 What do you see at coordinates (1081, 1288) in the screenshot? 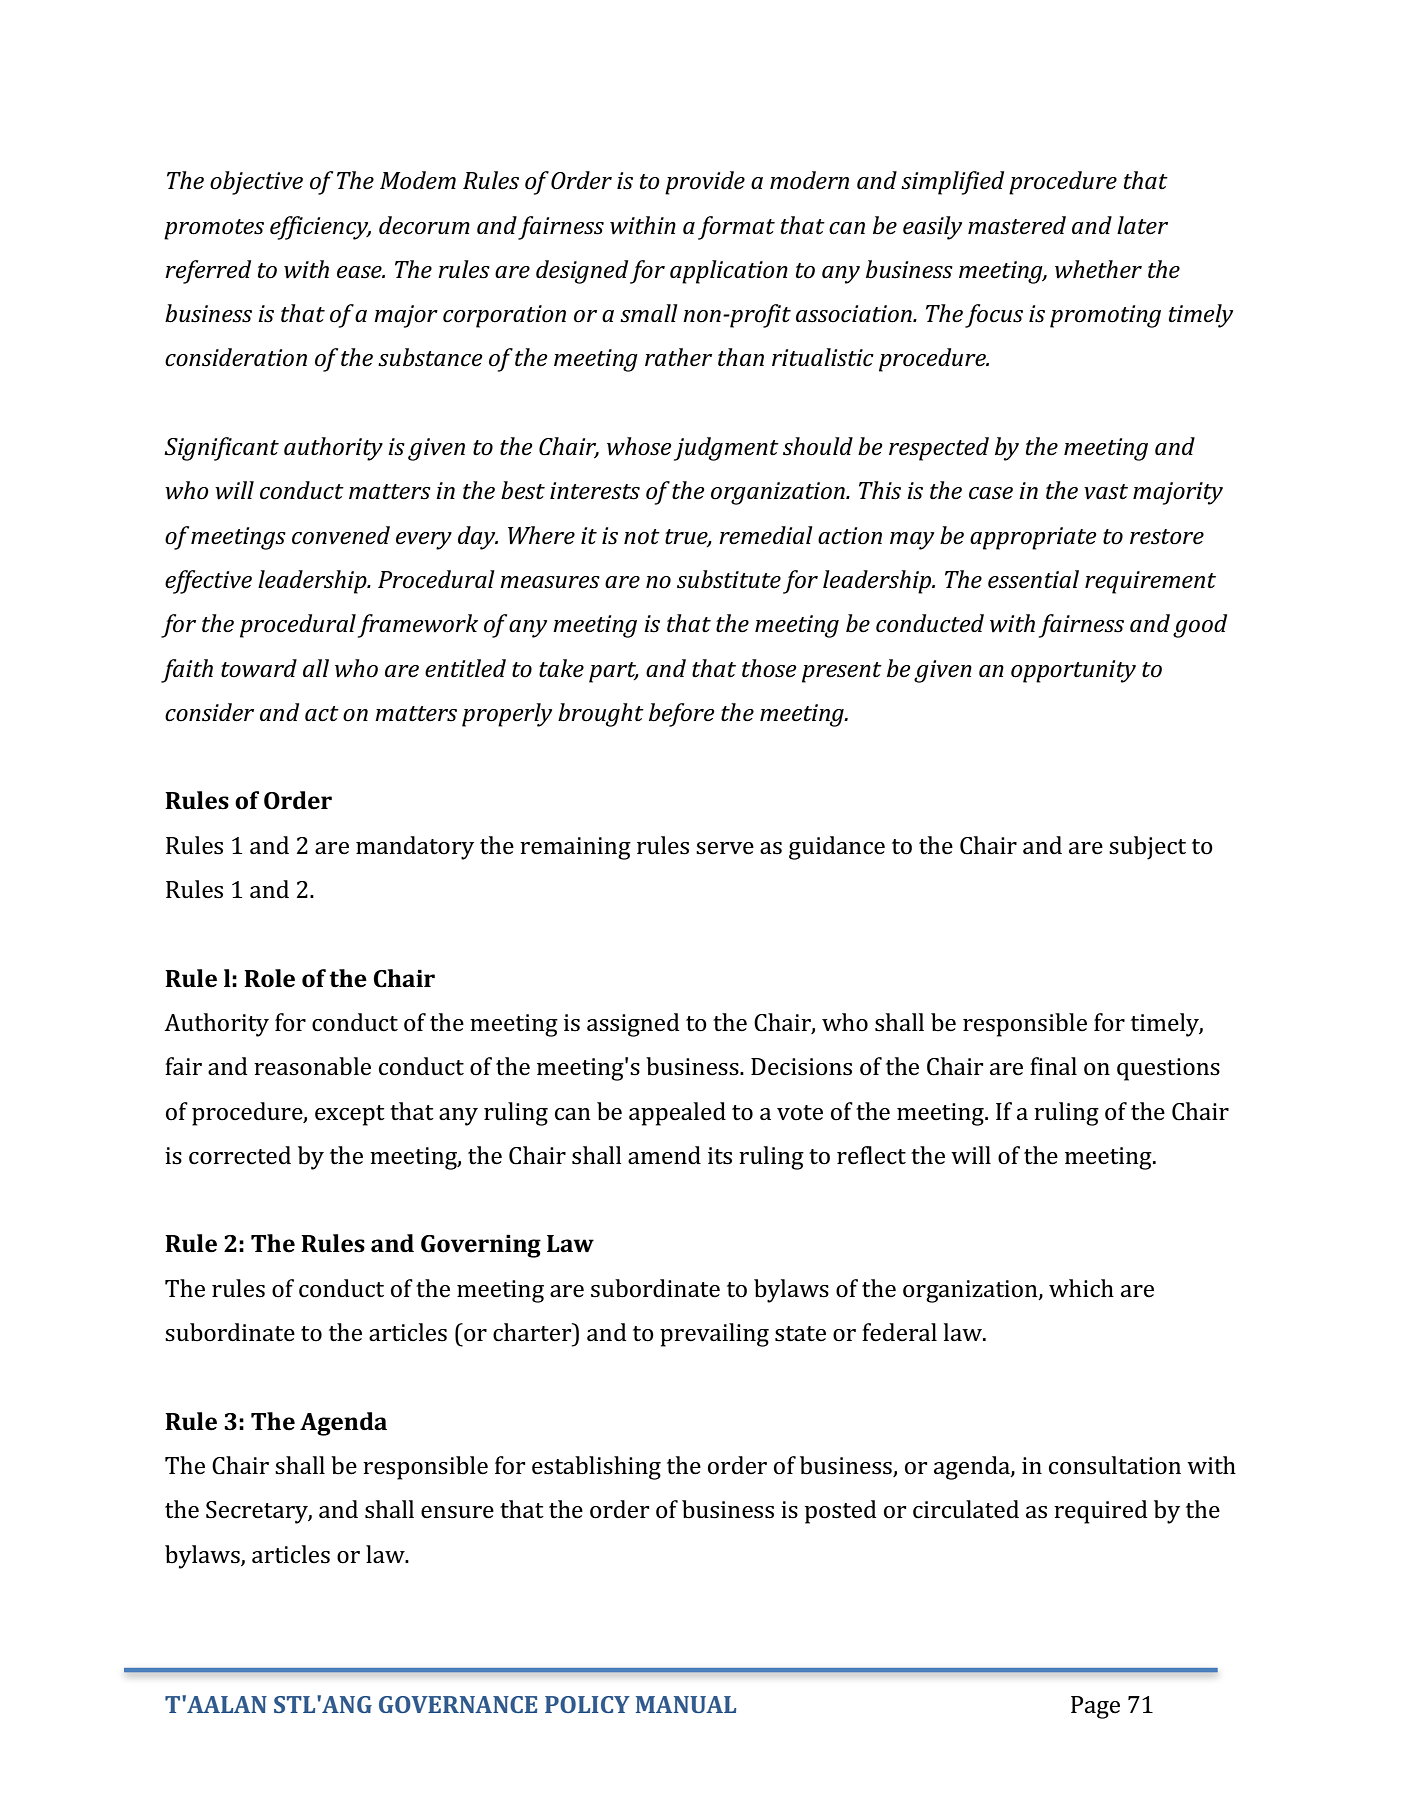
I see `which` at bounding box center [1081, 1288].
